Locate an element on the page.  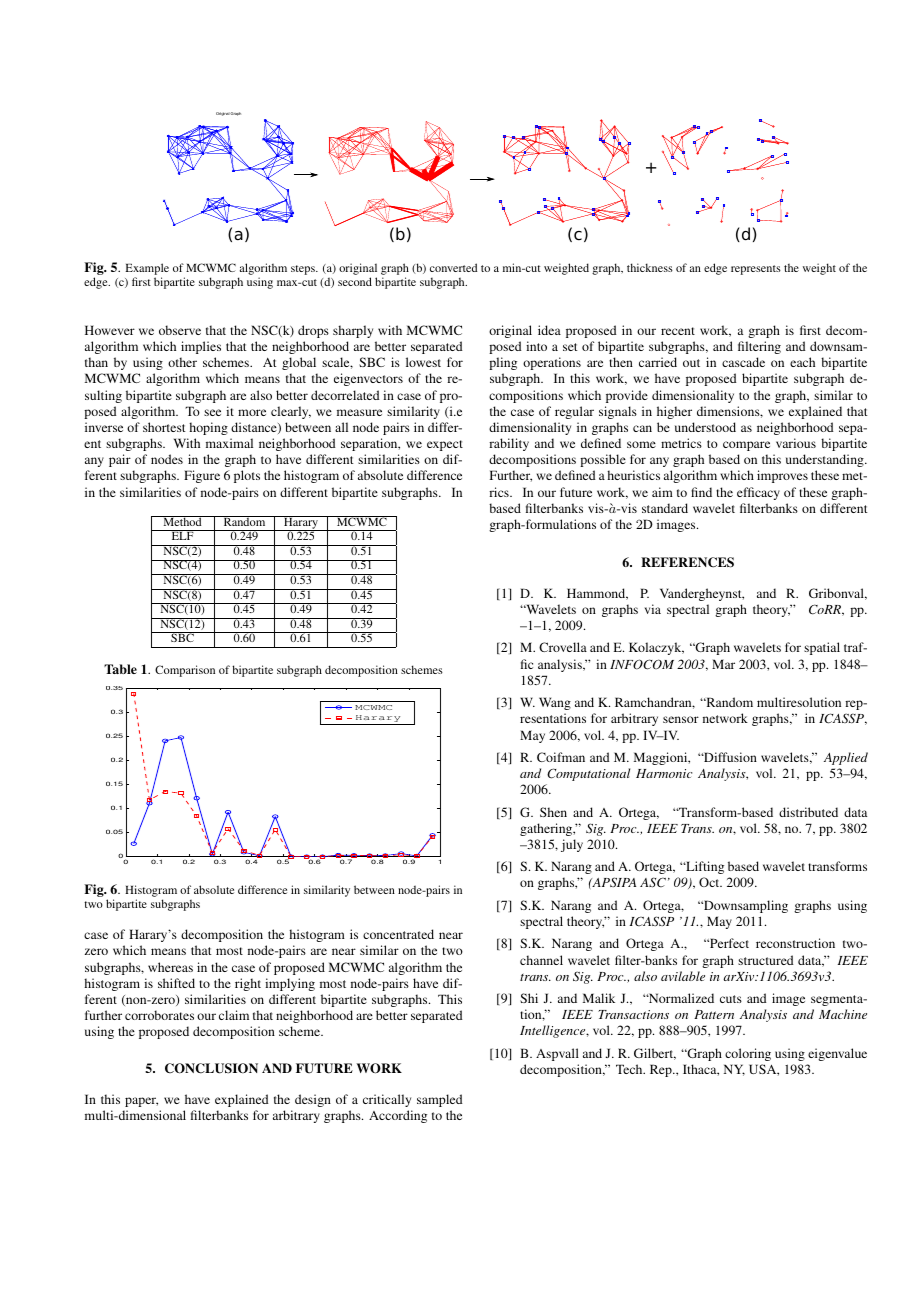
coloring is located at coordinates (748, 1054).
